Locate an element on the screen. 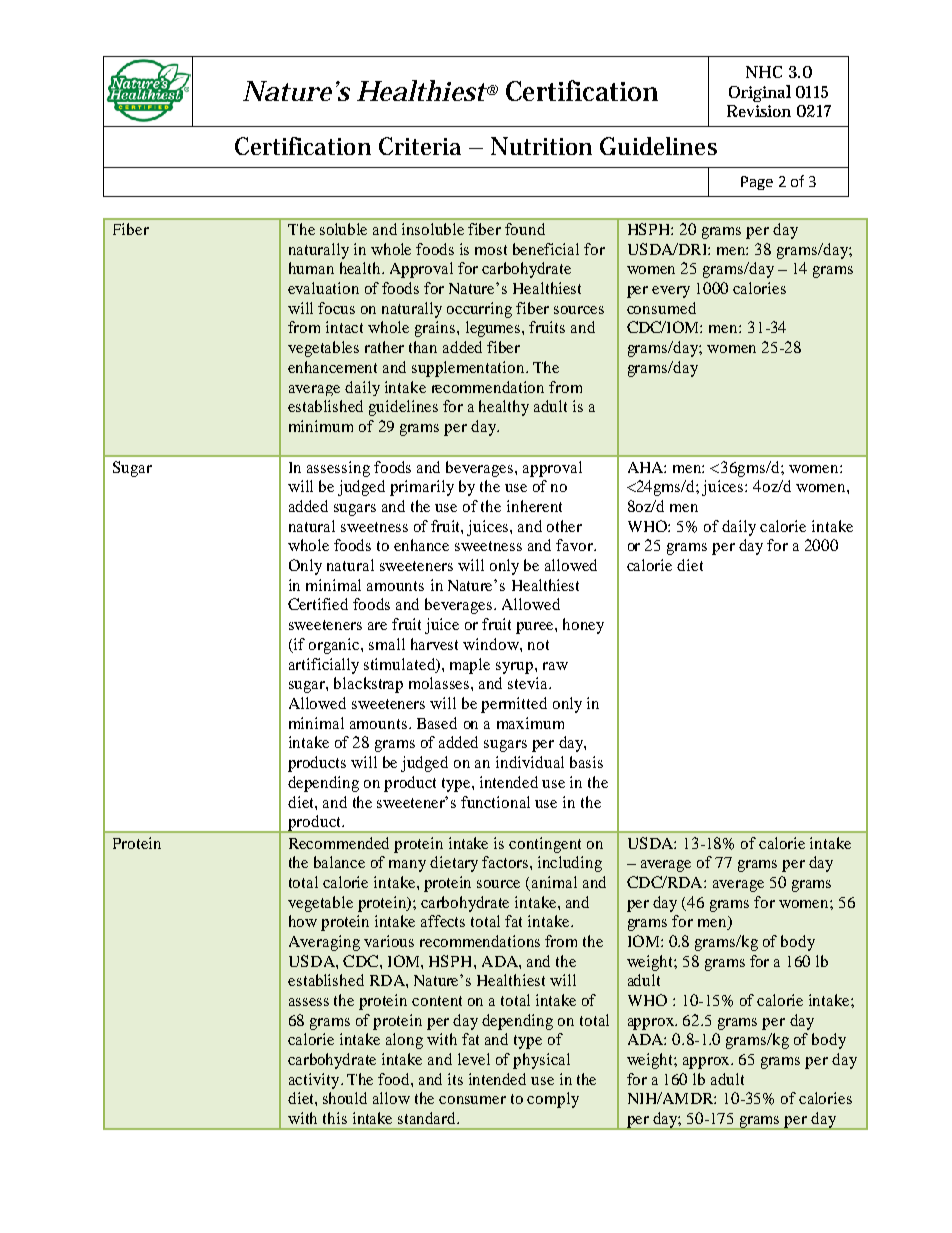  blackstrap is located at coordinates (368, 685).
